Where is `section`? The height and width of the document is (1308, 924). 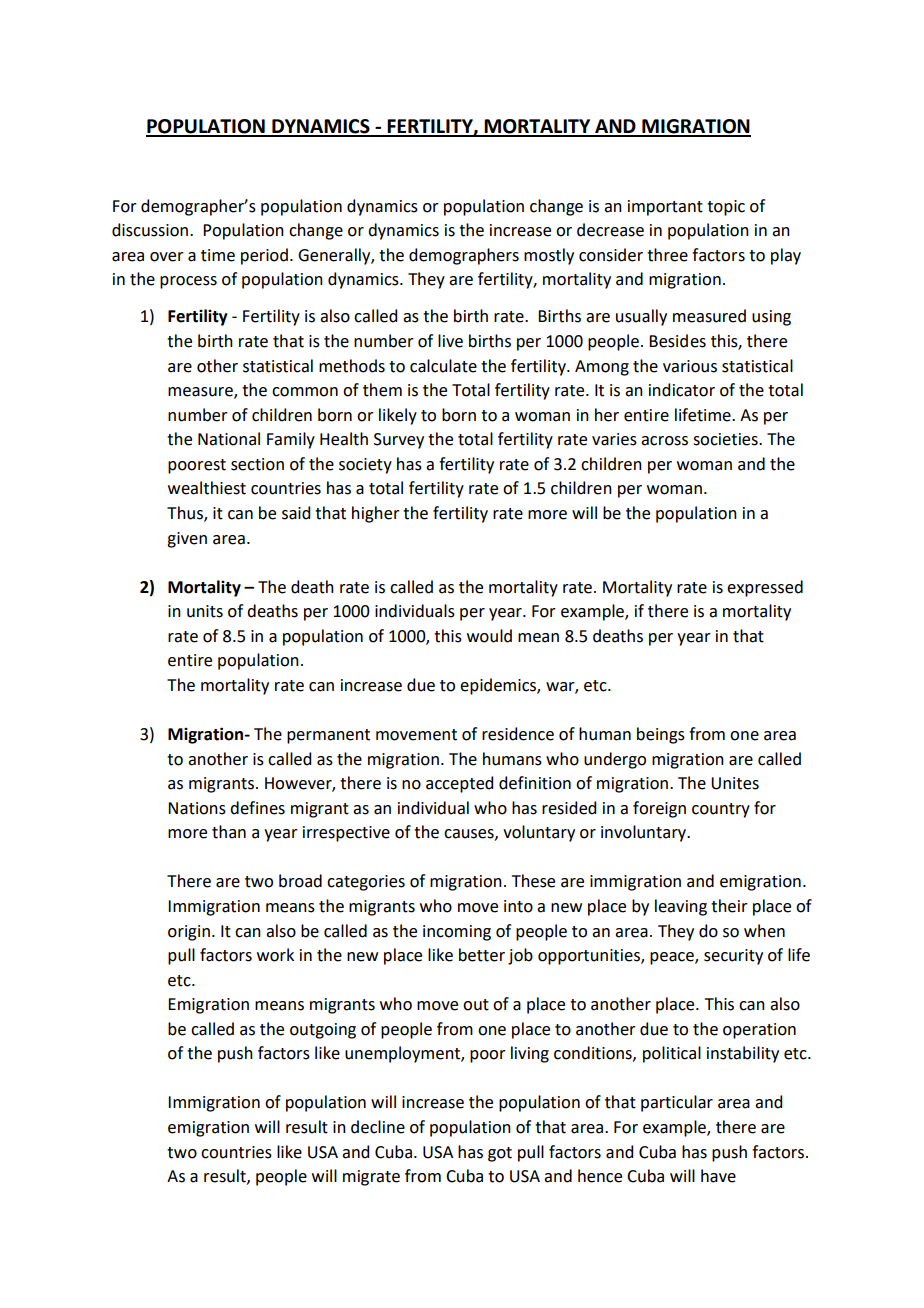 section is located at coordinates (257, 464).
